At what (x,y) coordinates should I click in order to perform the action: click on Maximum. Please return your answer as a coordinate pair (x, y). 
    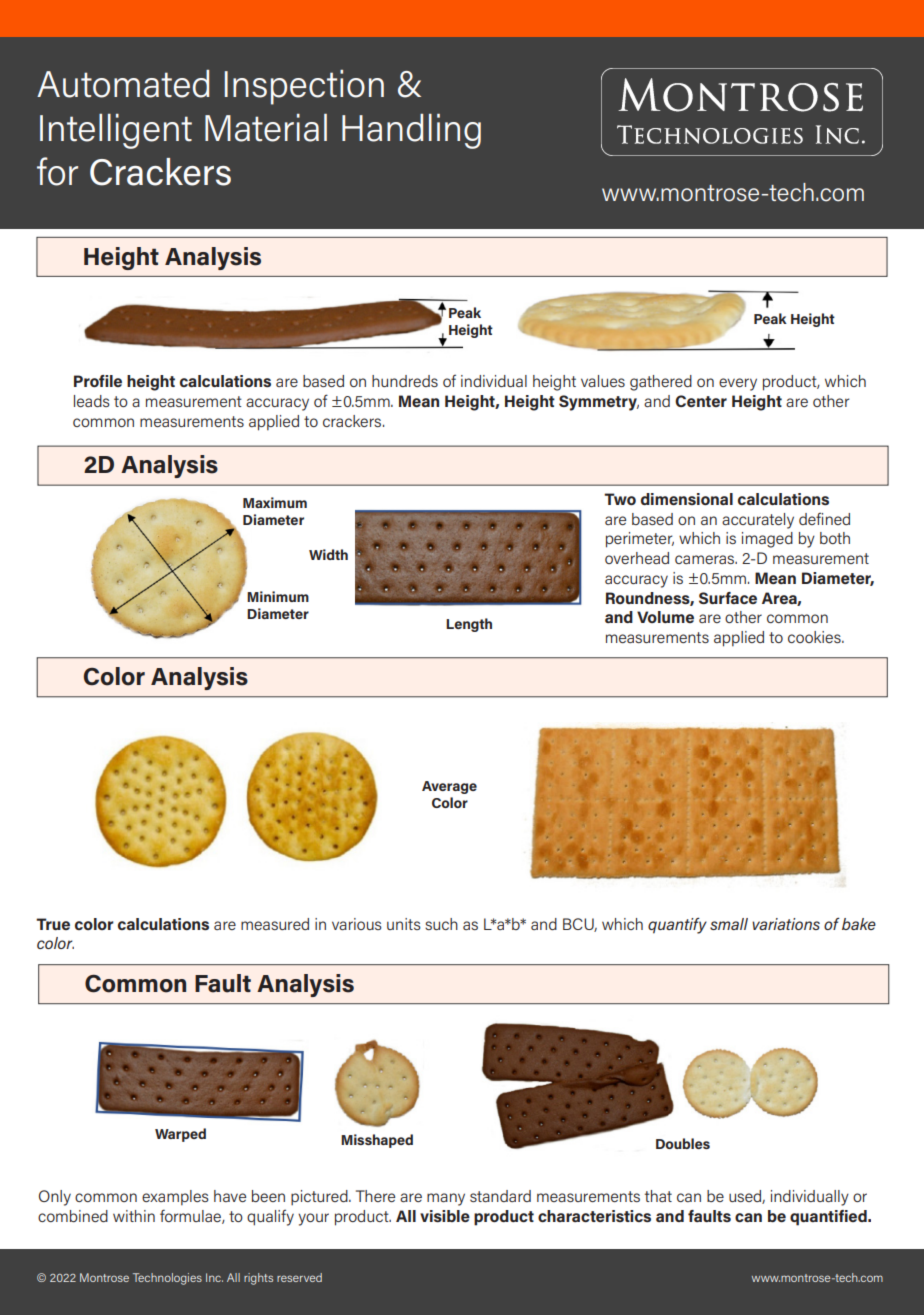
    Looking at the image, I should click on (275, 502).
